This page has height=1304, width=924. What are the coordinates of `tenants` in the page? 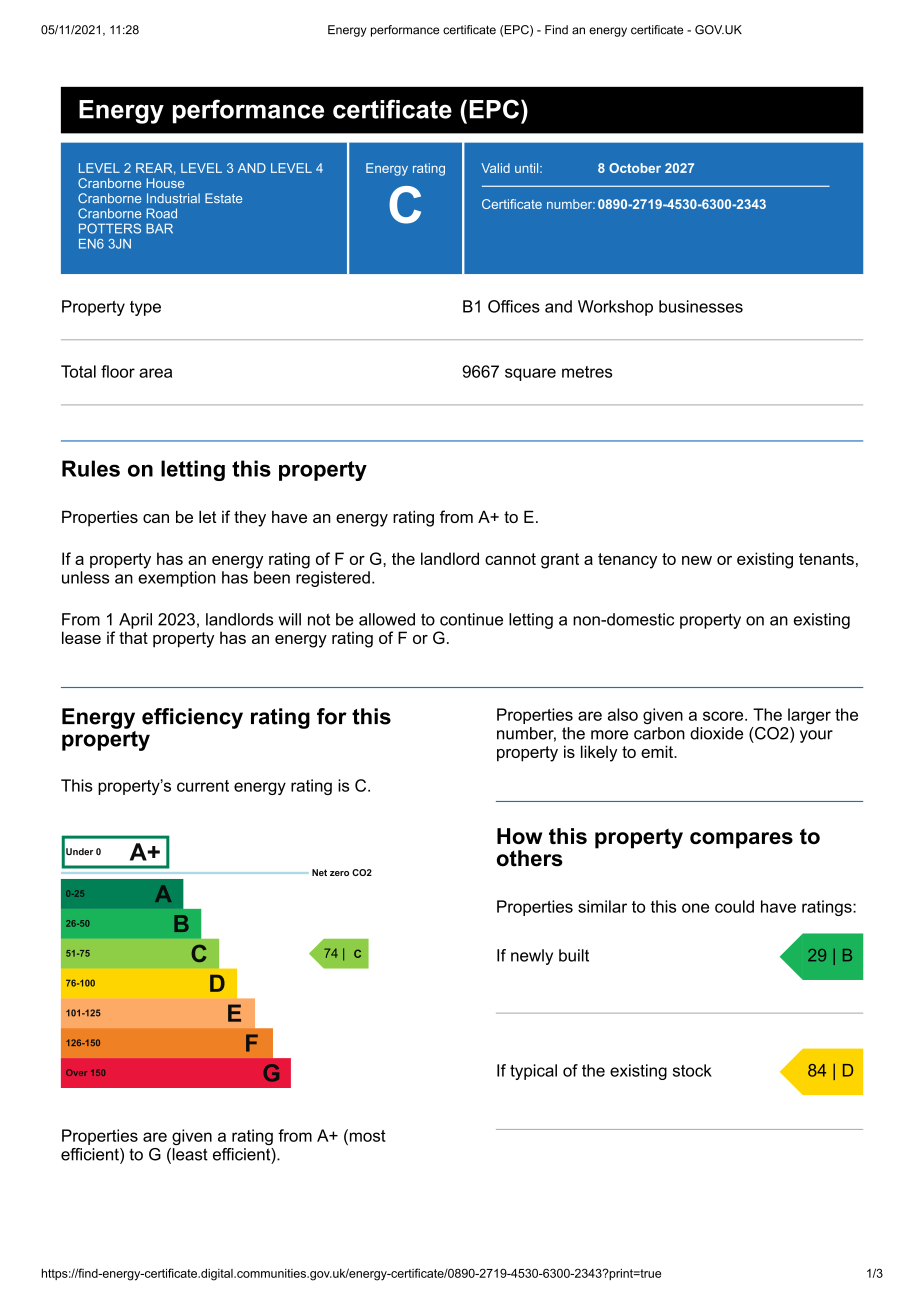 It's located at (826, 559).
